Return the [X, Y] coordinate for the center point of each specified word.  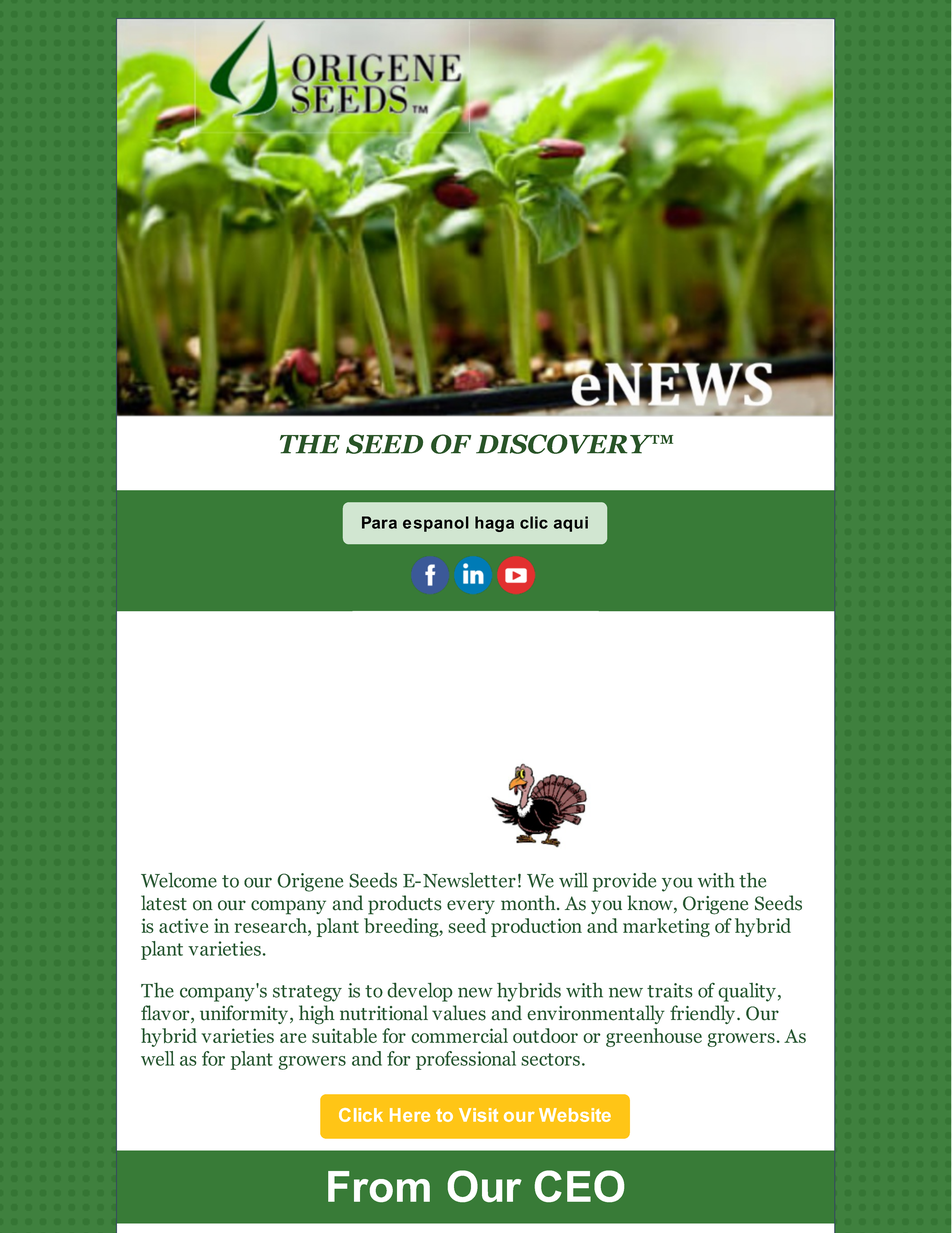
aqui [571, 524]
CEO [579, 1186]
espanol [436, 524]
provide [624, 882]
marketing [666, 927]
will [573, 880]
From [379, 1186]
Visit [478, 1115]
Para [379, 522]
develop [420, 992]
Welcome [179, 880]
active [183, 925]
